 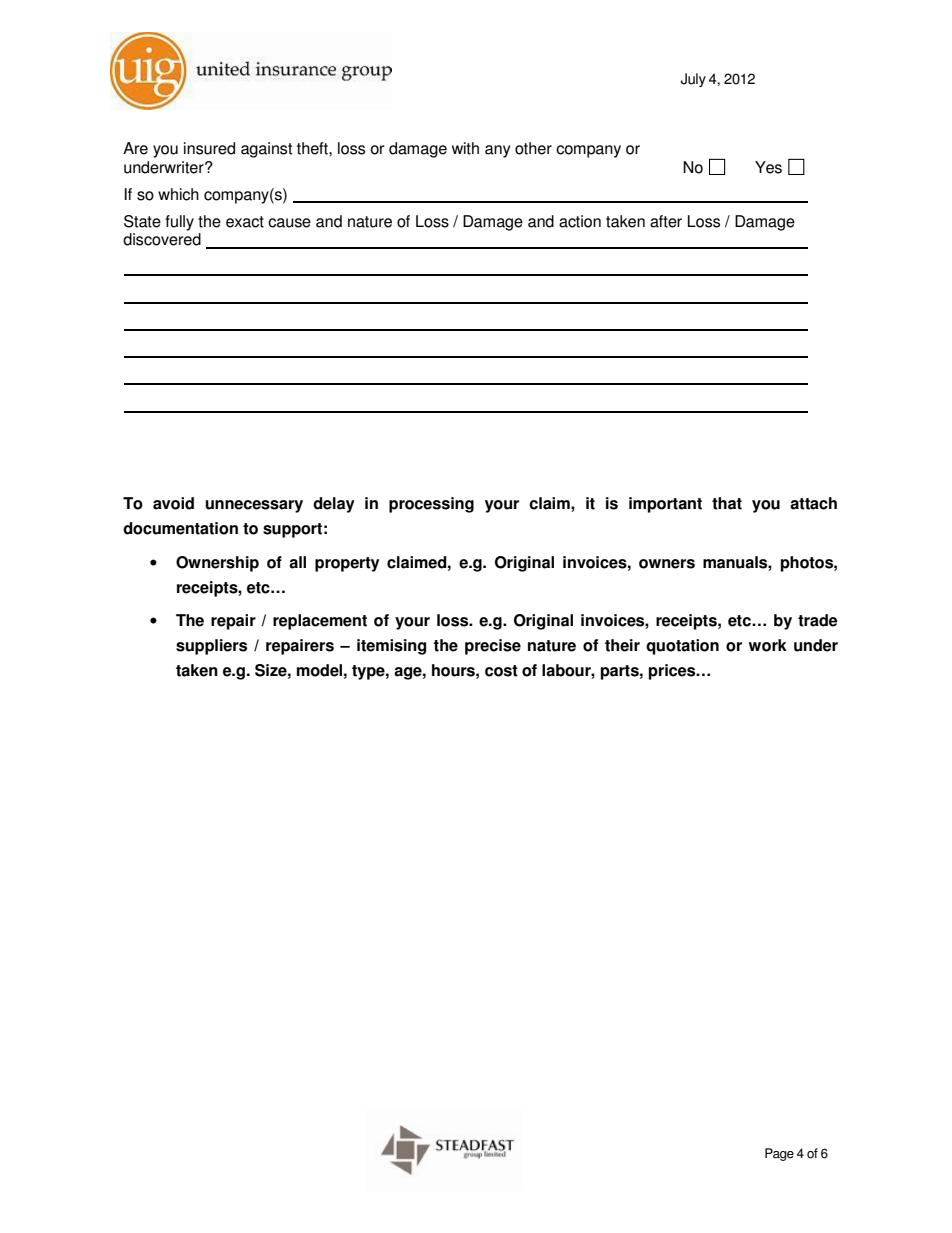 I want to click on insured, so click(x=209, y=148).
